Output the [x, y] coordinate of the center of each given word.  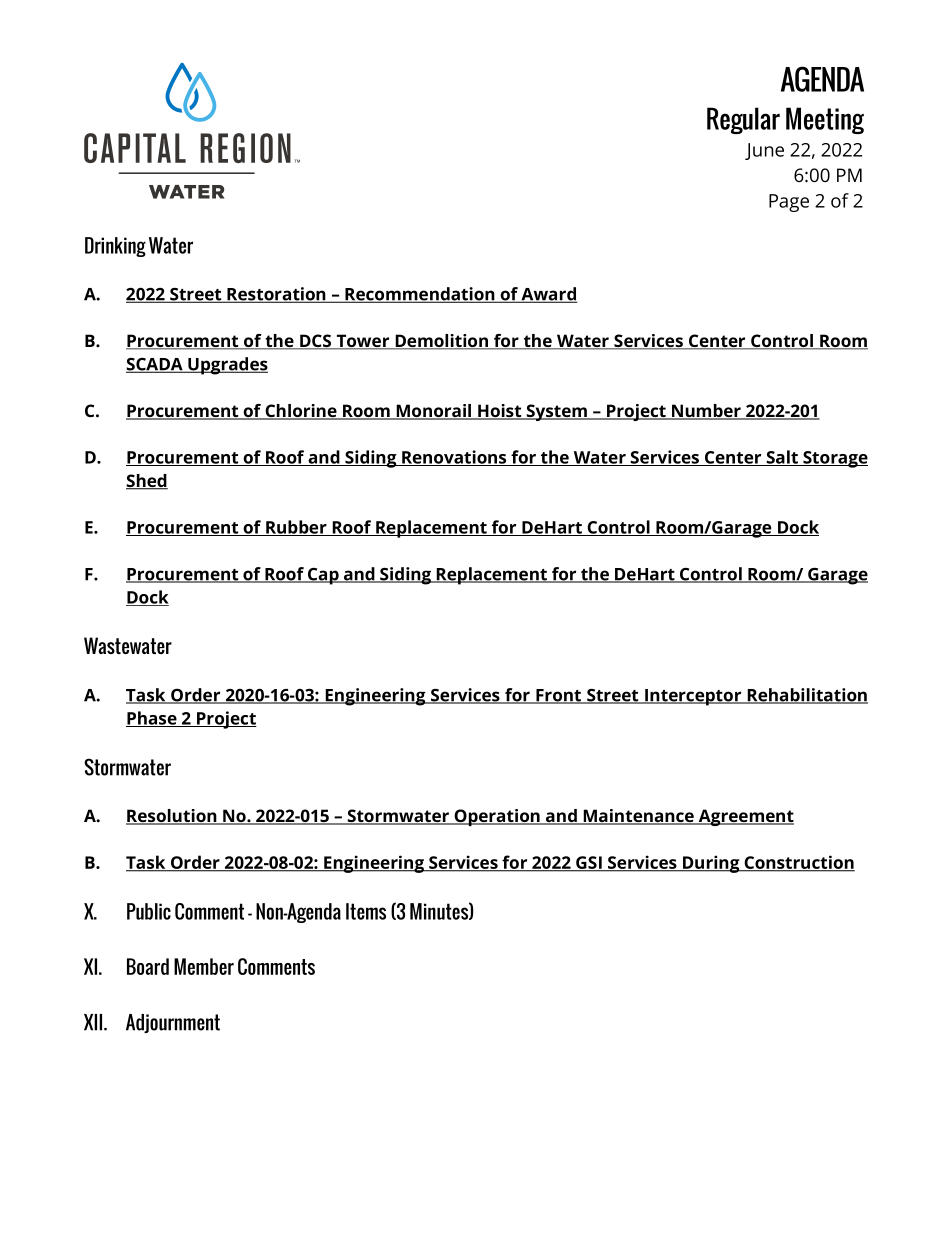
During [711, 864]
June [764, 151]
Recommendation [420, 295]
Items [366, 911]
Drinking [115, 247]
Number [706, 412]
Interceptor [693, 697]
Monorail [434, 412]
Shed [147, 482]
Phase [152, 719]
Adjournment [173, 1023]
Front [559, 696]
